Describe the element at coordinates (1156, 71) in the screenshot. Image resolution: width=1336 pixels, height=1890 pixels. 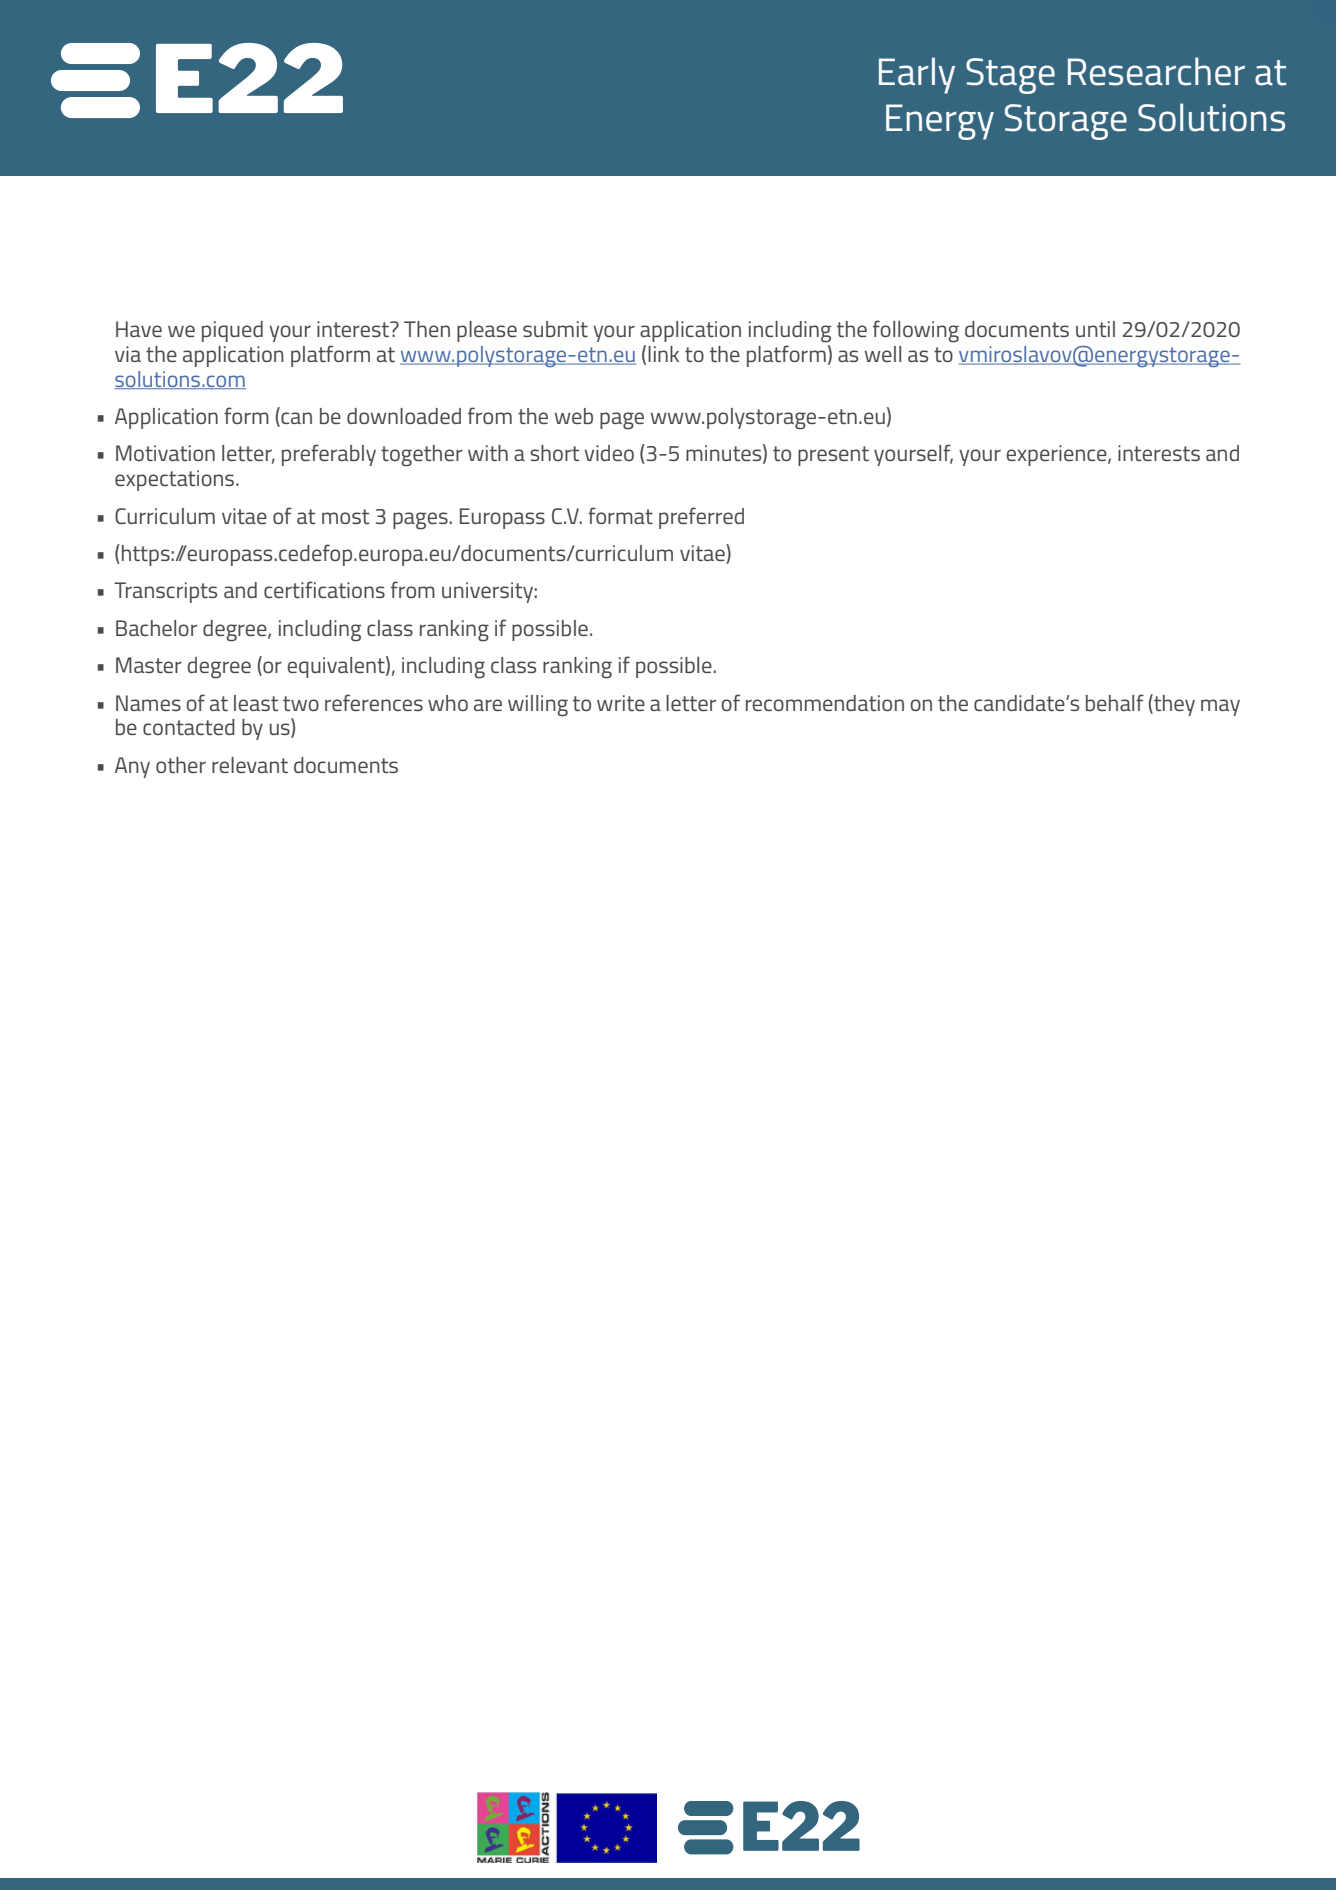
I see `Researcher` at that location.
